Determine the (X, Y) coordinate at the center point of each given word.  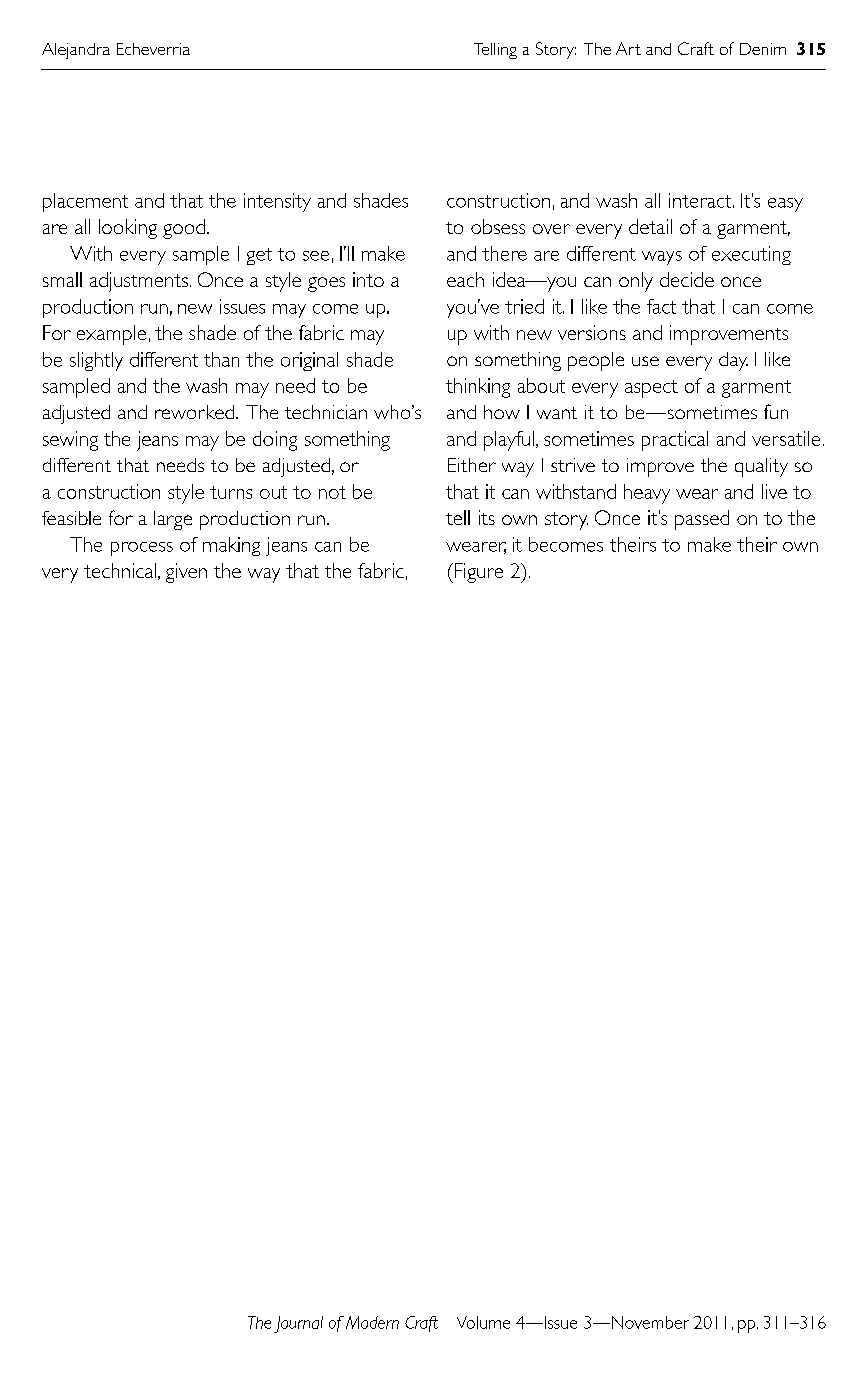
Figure (479, 573)
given (186, 573)
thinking (478, 388)
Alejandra (76, 51)
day (733, 361)
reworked (196, 412)
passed (702, 520)
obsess (498, 226)
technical (120, 570)
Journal (298, 1324)
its (487, 517)
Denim (763, 49)
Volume (483, 1322)
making (231, 546)
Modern (372, 1322)
